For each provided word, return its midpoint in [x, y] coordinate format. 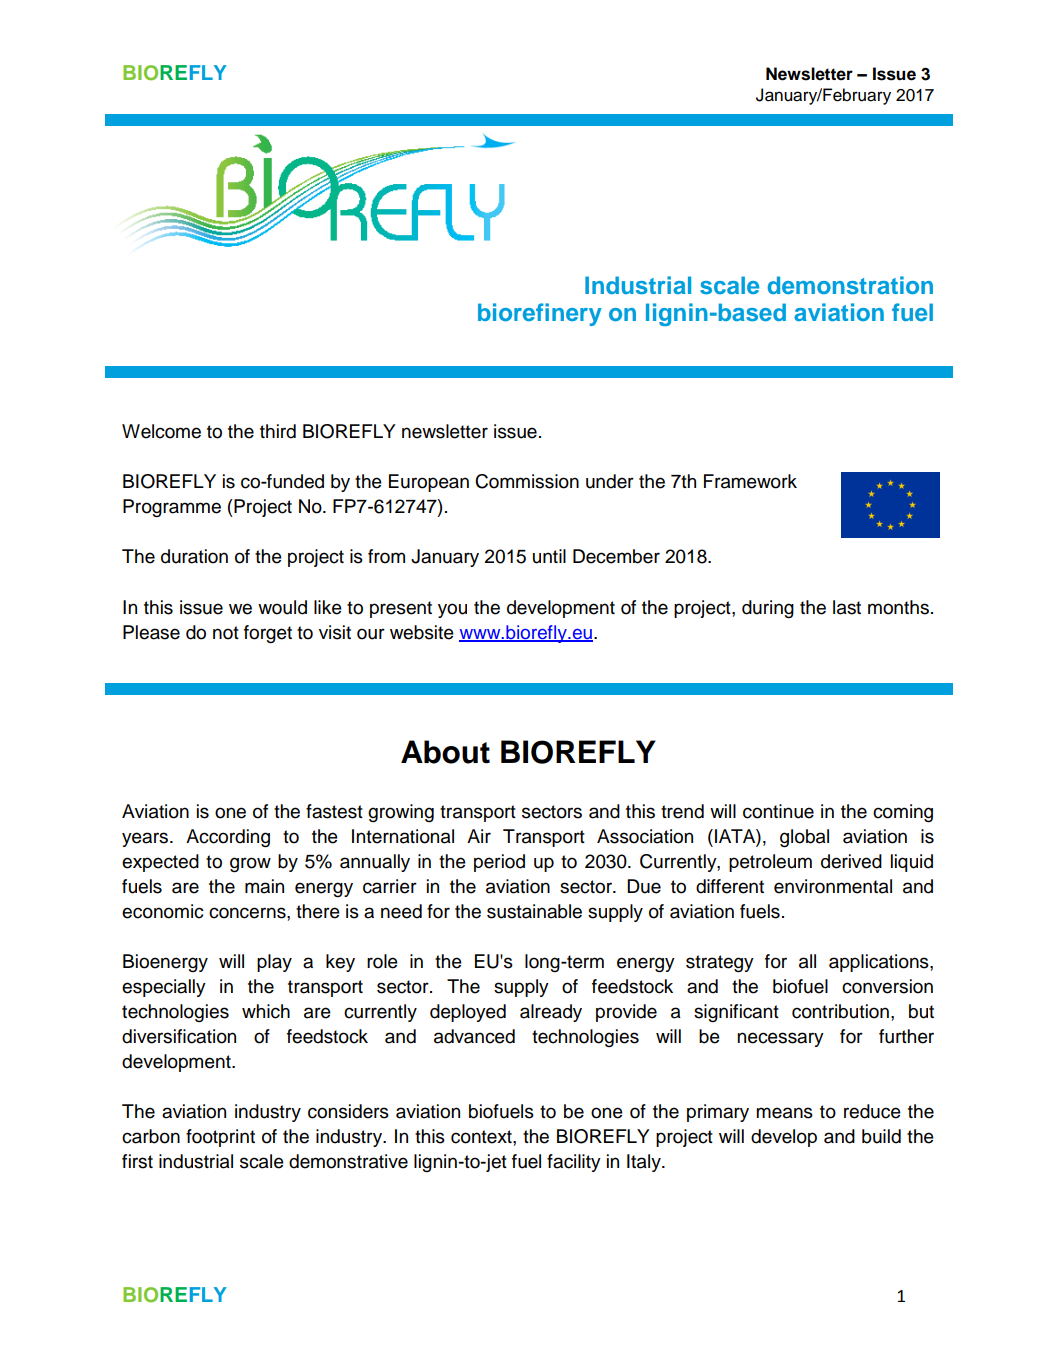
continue [778, 811]
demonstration [850, 285]
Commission [527, 481]
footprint [220, 1138]
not [226, 633]
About [445, 752]
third [278, 431]
